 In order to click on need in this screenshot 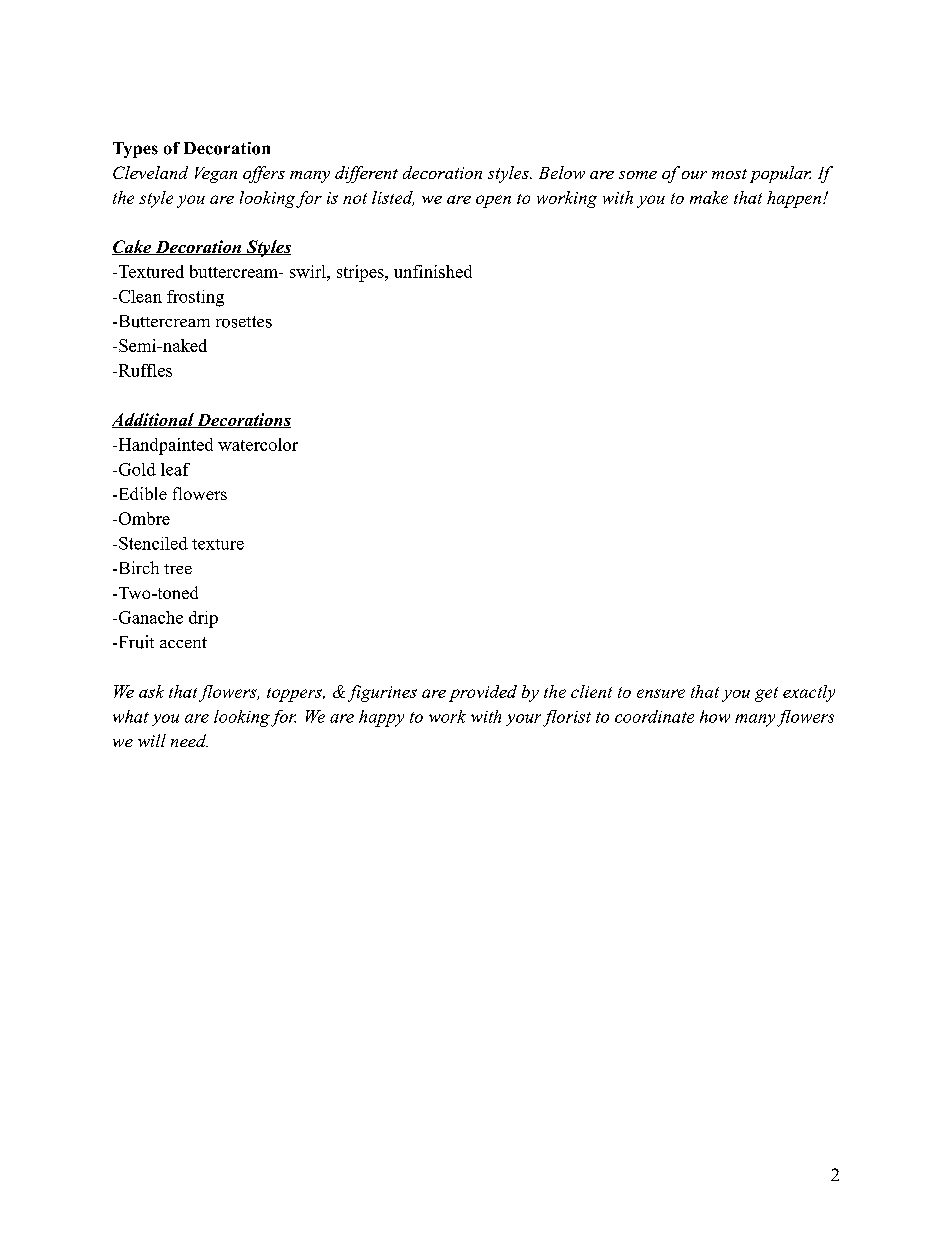, I will do `click(189, 740)`.
